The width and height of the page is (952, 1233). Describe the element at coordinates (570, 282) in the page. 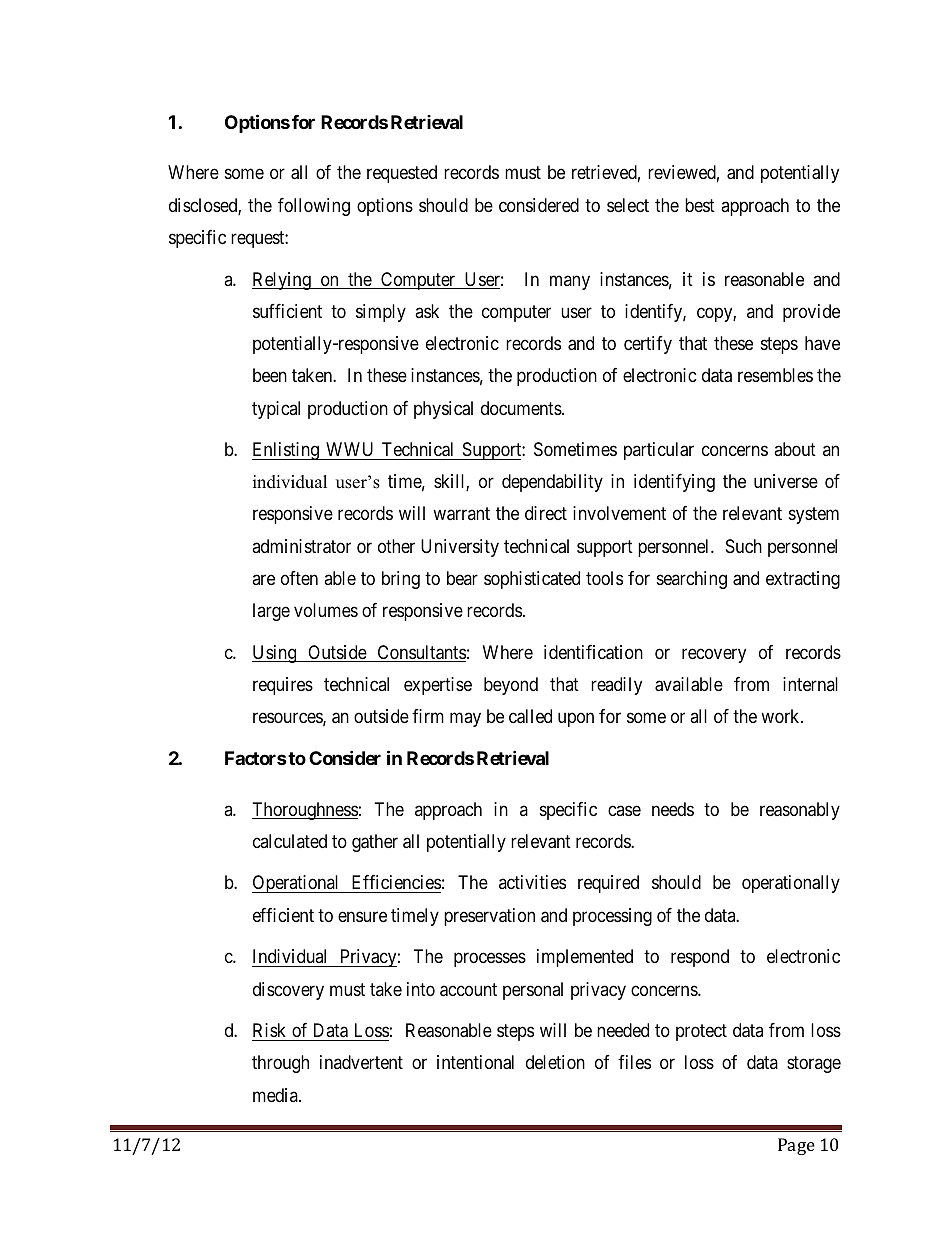

I see `many` at that location.
